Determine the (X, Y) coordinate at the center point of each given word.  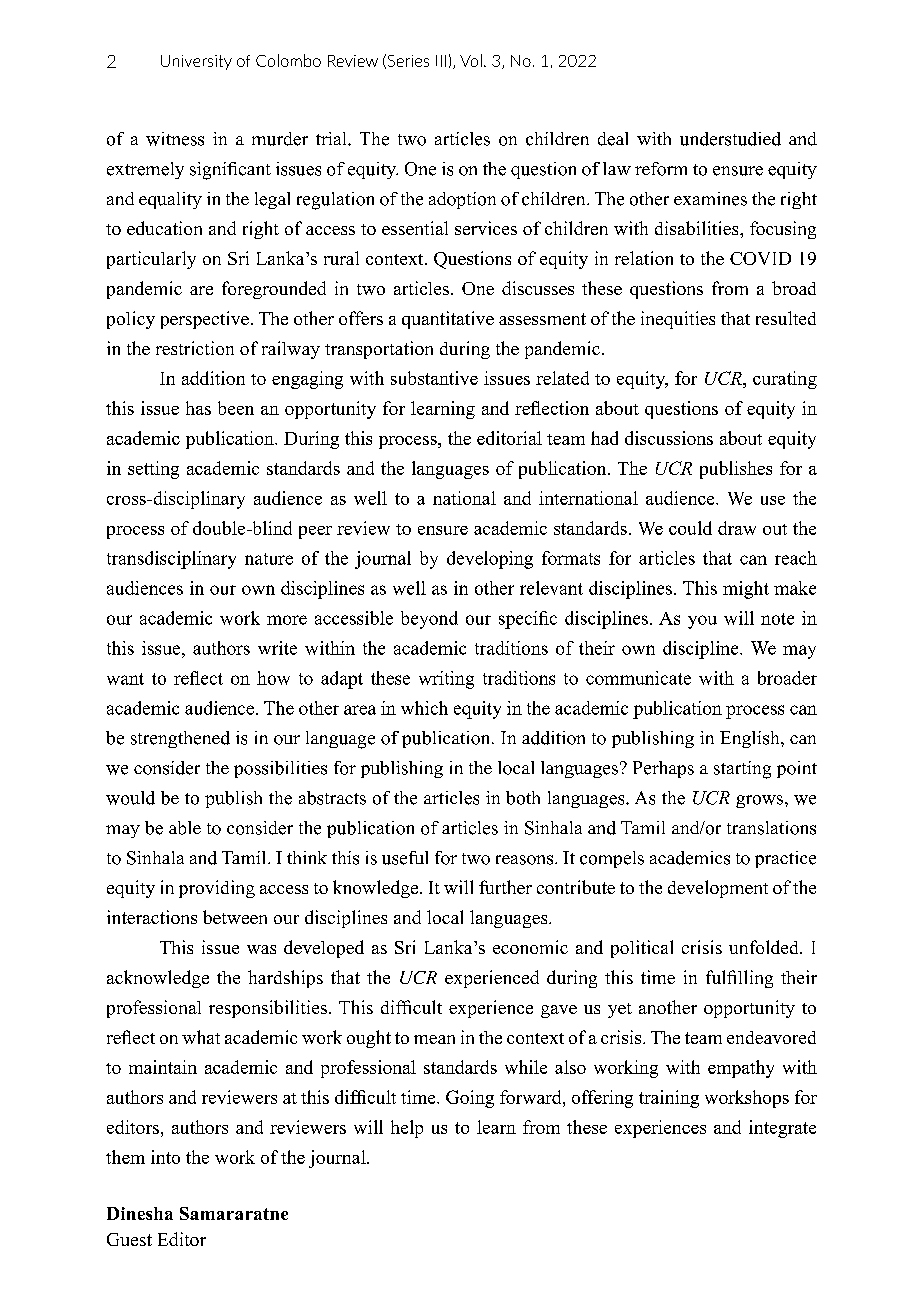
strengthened (180, 739)
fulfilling (739, 979)
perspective (205, 320)
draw (737, 528)
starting (742, 770)
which (424, 708)
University (196, 62)
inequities (678, 320)
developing (490, 560)
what (201, 1037)
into (165, 1157)
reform (661, 169)
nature (269, 559)
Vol (471, 60)
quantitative (448, 320)
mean (434, 1039)
